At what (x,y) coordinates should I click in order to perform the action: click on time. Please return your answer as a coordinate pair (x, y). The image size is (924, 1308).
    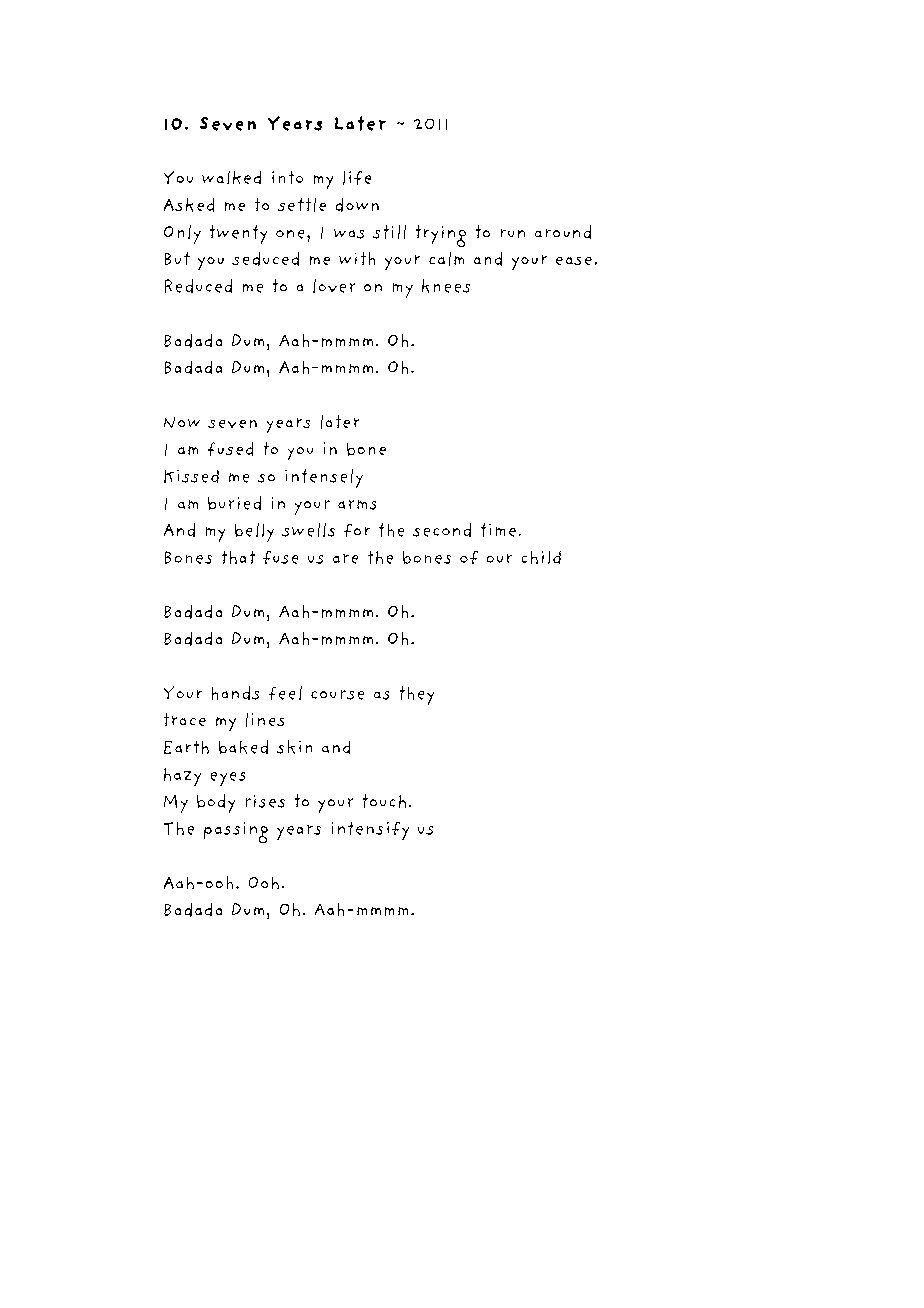
    Looking at the image, I should click on (498, 530).
